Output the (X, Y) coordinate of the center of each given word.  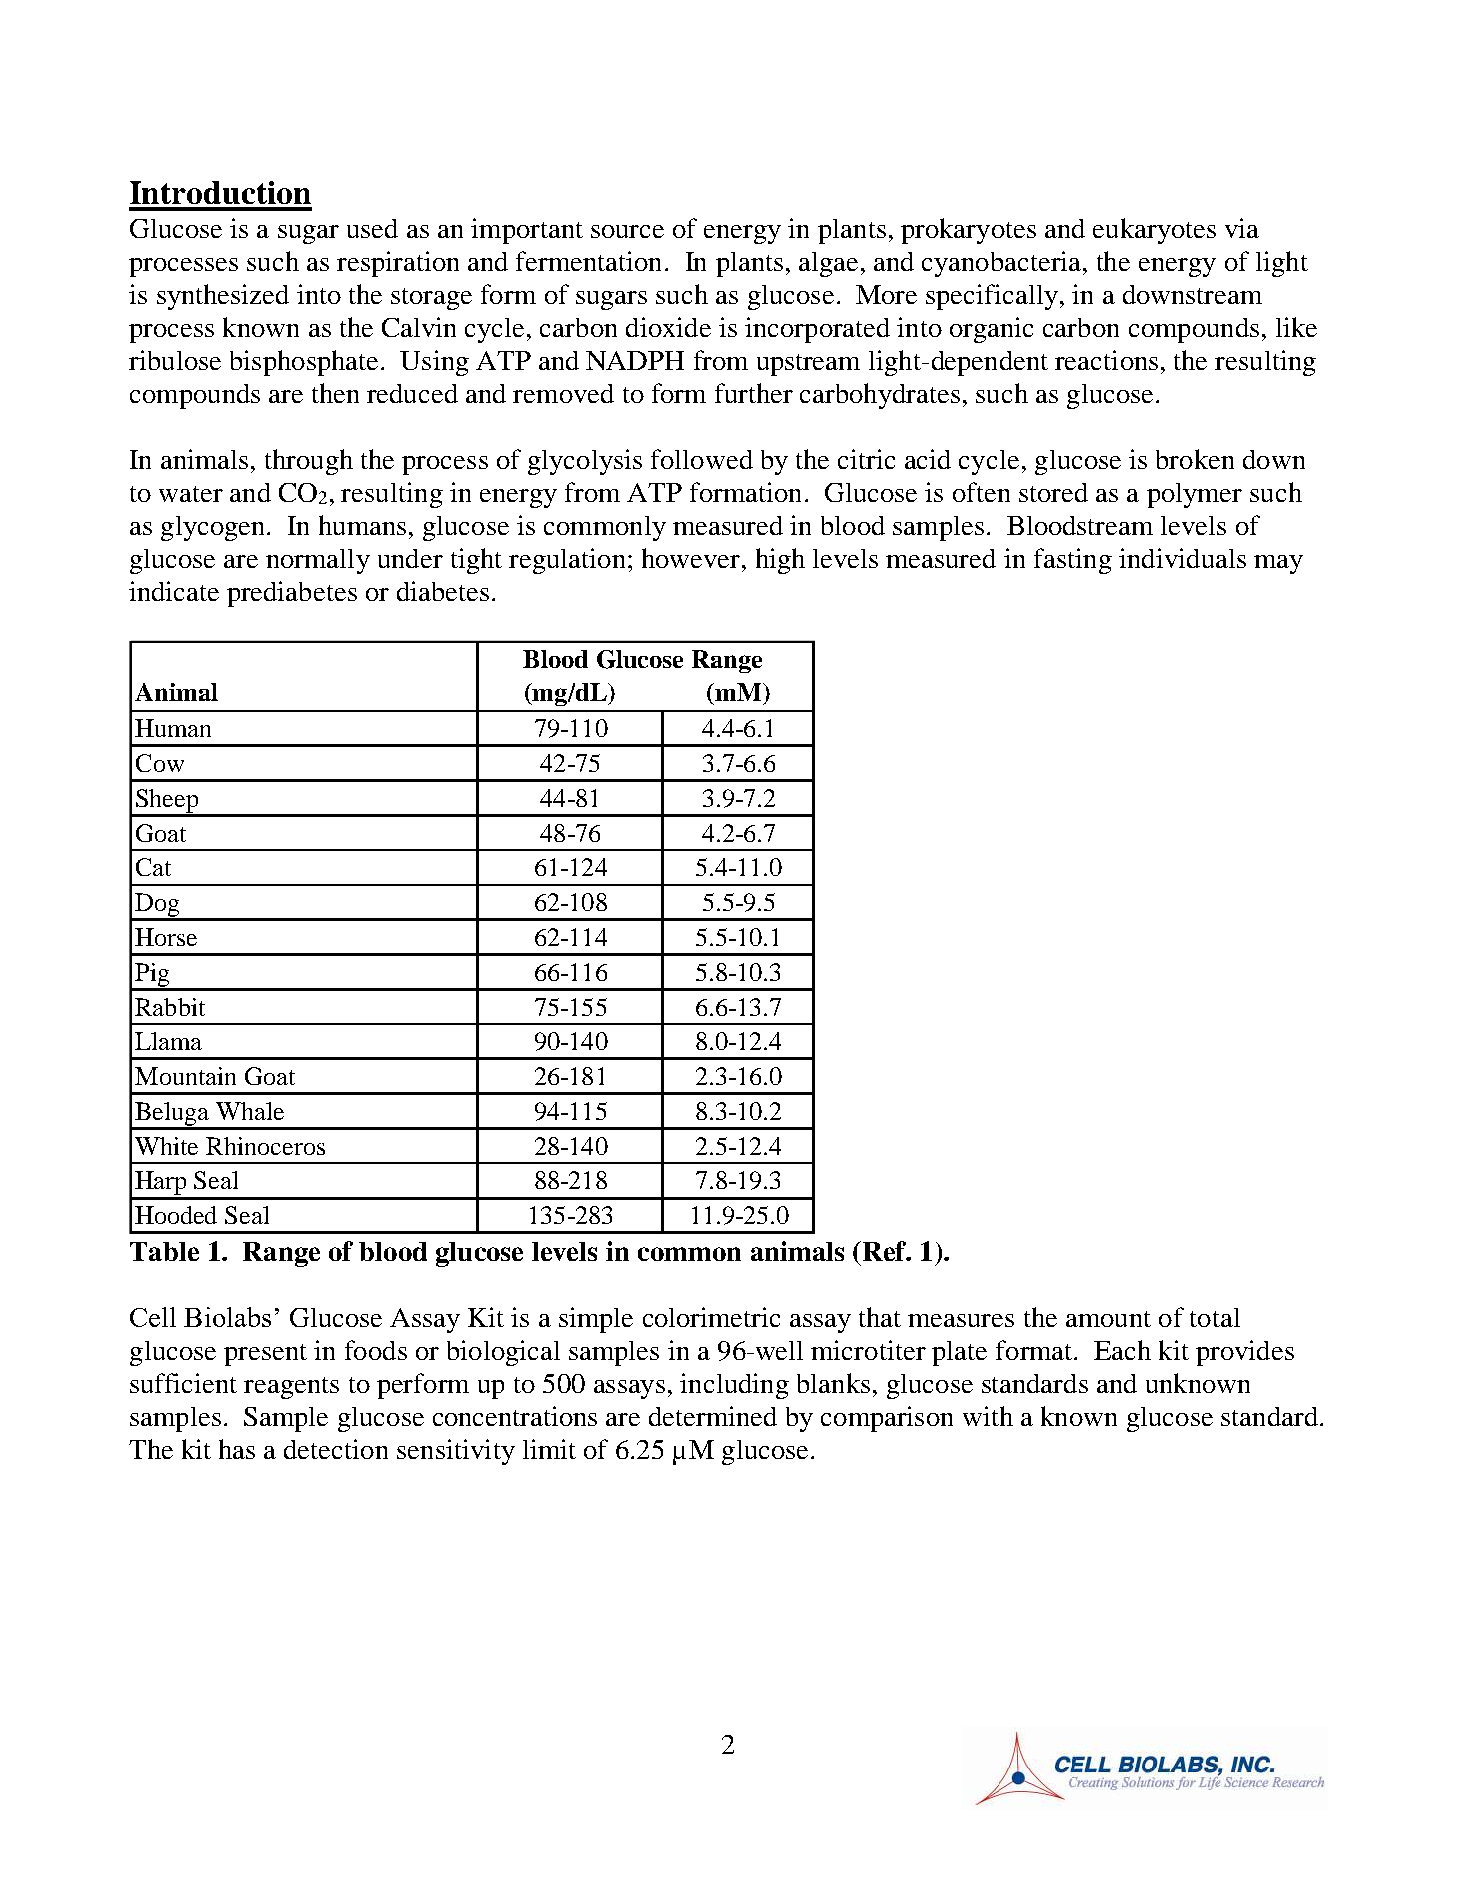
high (780, 561)
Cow (160, 763)
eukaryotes (1154, 231)
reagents (291, 1388)
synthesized (223, 297)
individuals (1182, 558)
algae (828, 264)
